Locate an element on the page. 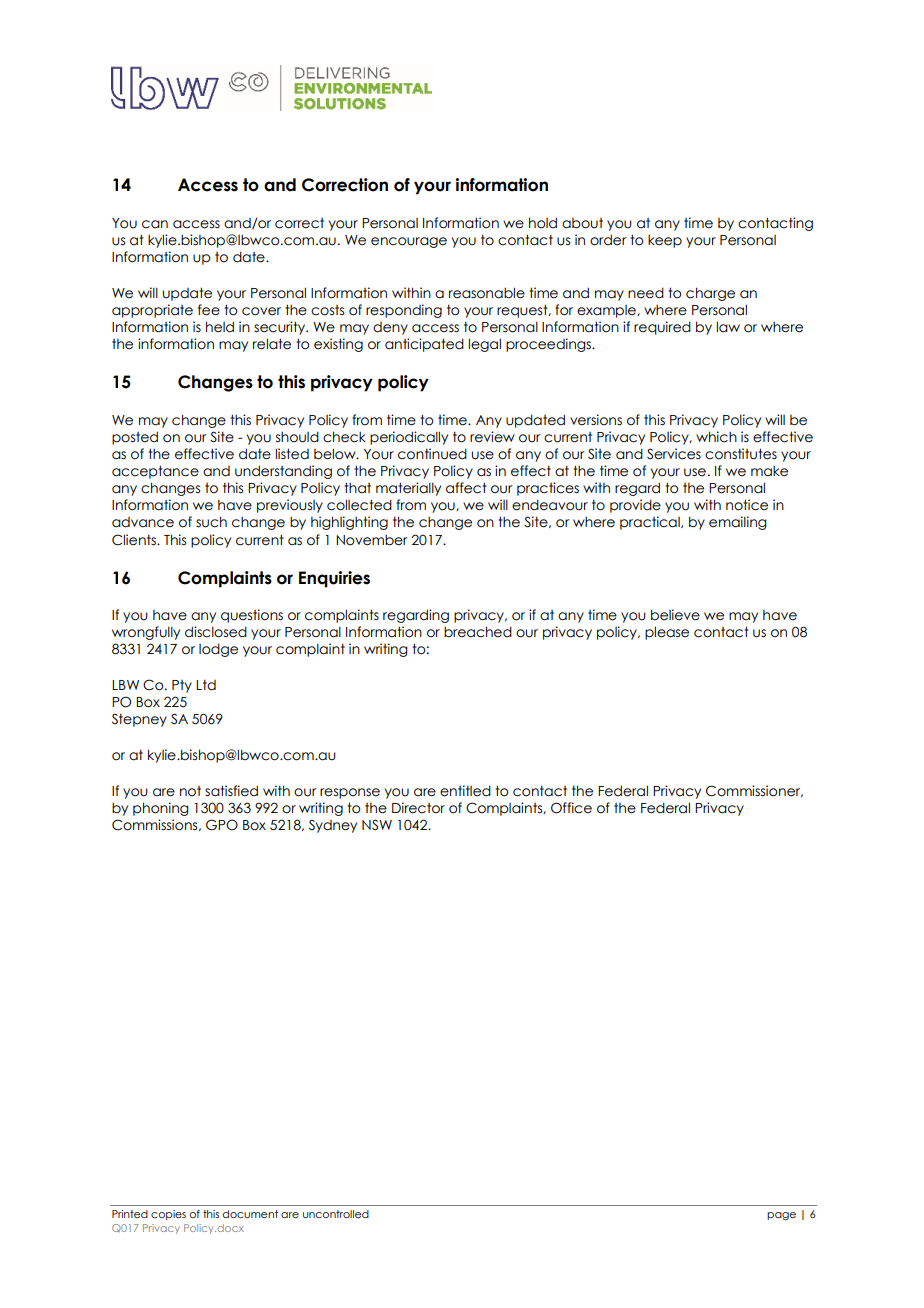 The height and width of the document is (1308, 924). believe is located at coordinates (675, 615).
